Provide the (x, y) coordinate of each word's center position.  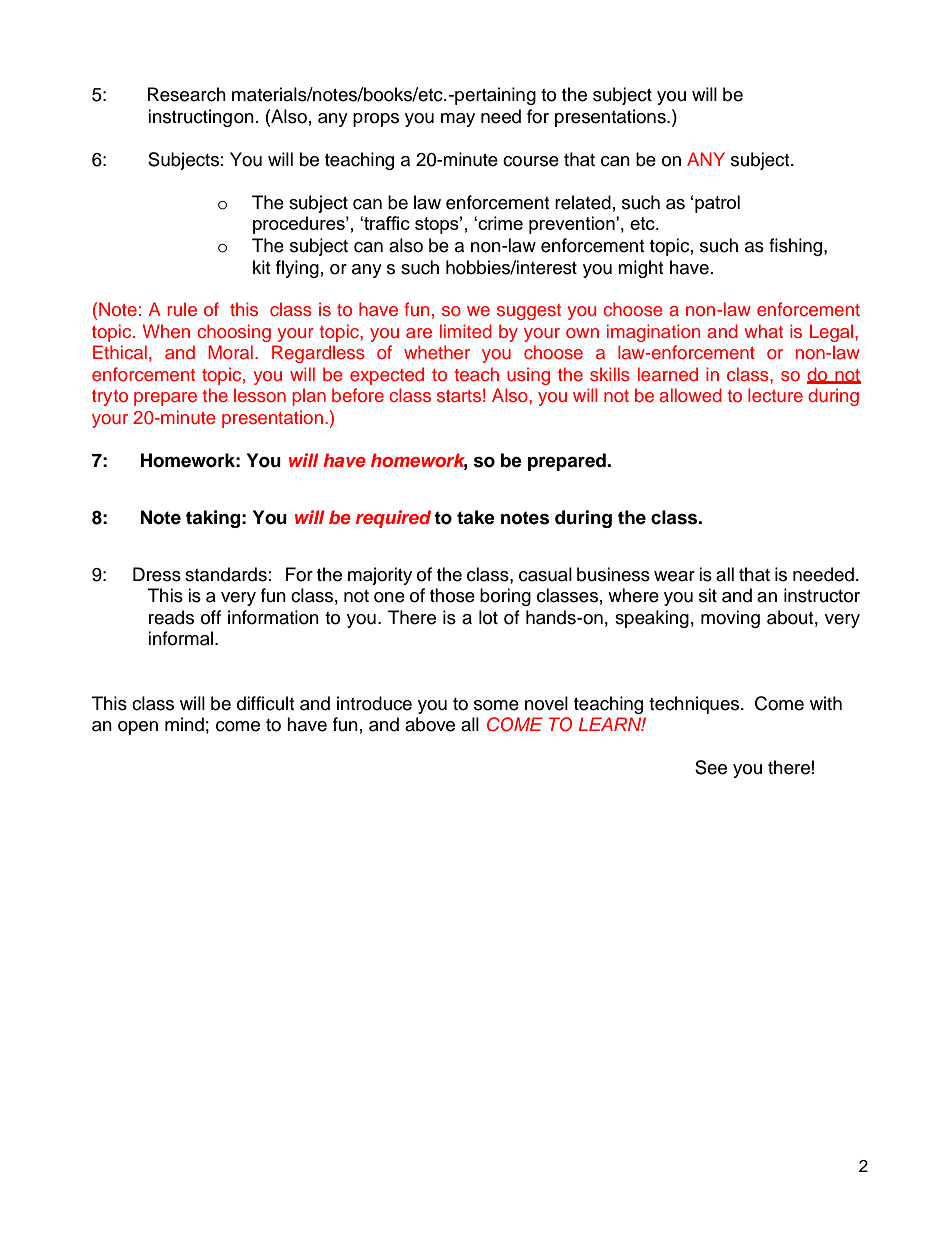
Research (187, 94)
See (711, 767)
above (430, 724)
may (458, 120)
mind (184, 724)
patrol (717, 204)
